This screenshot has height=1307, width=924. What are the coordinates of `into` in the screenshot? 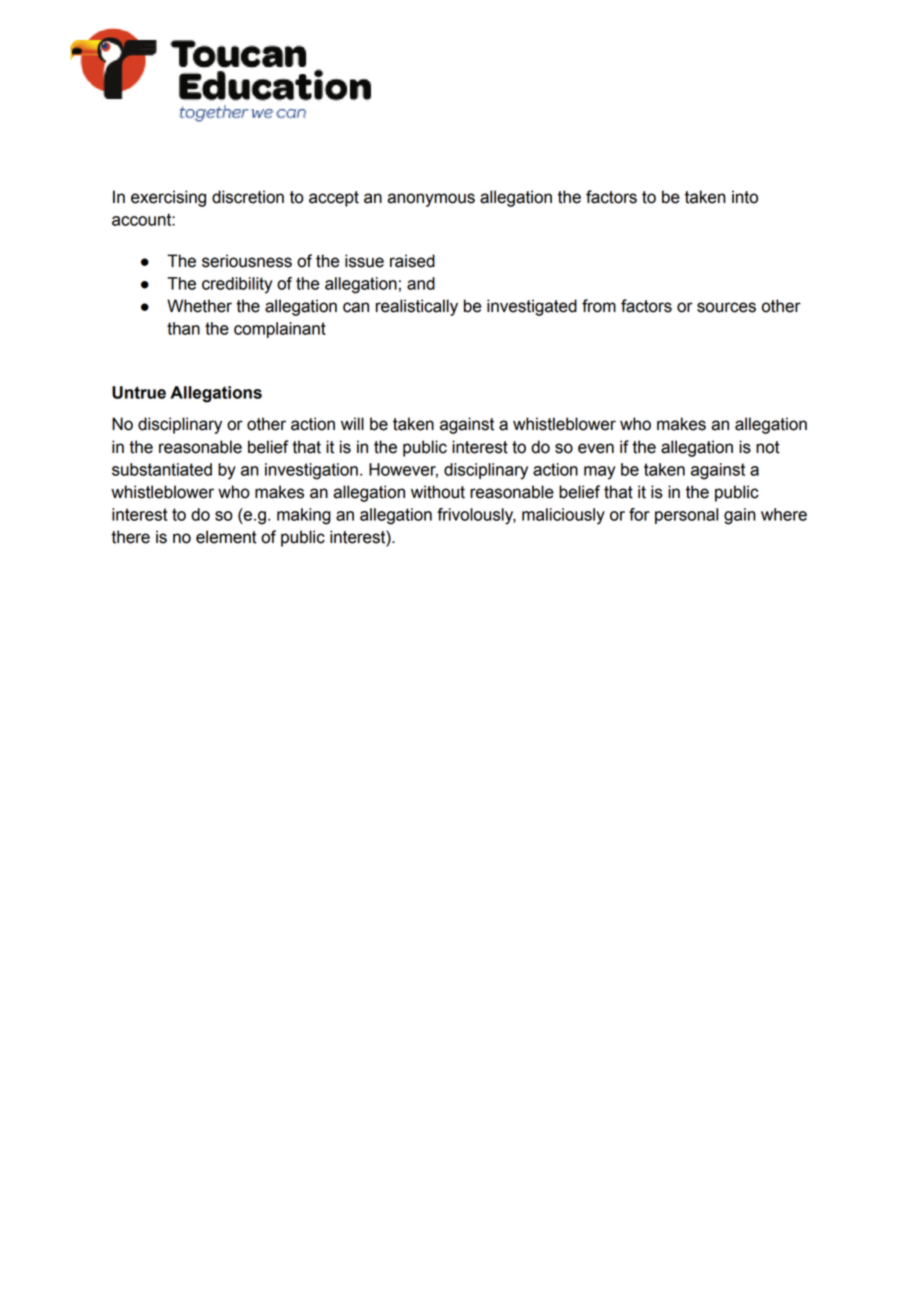 It's located at (745, 197).
